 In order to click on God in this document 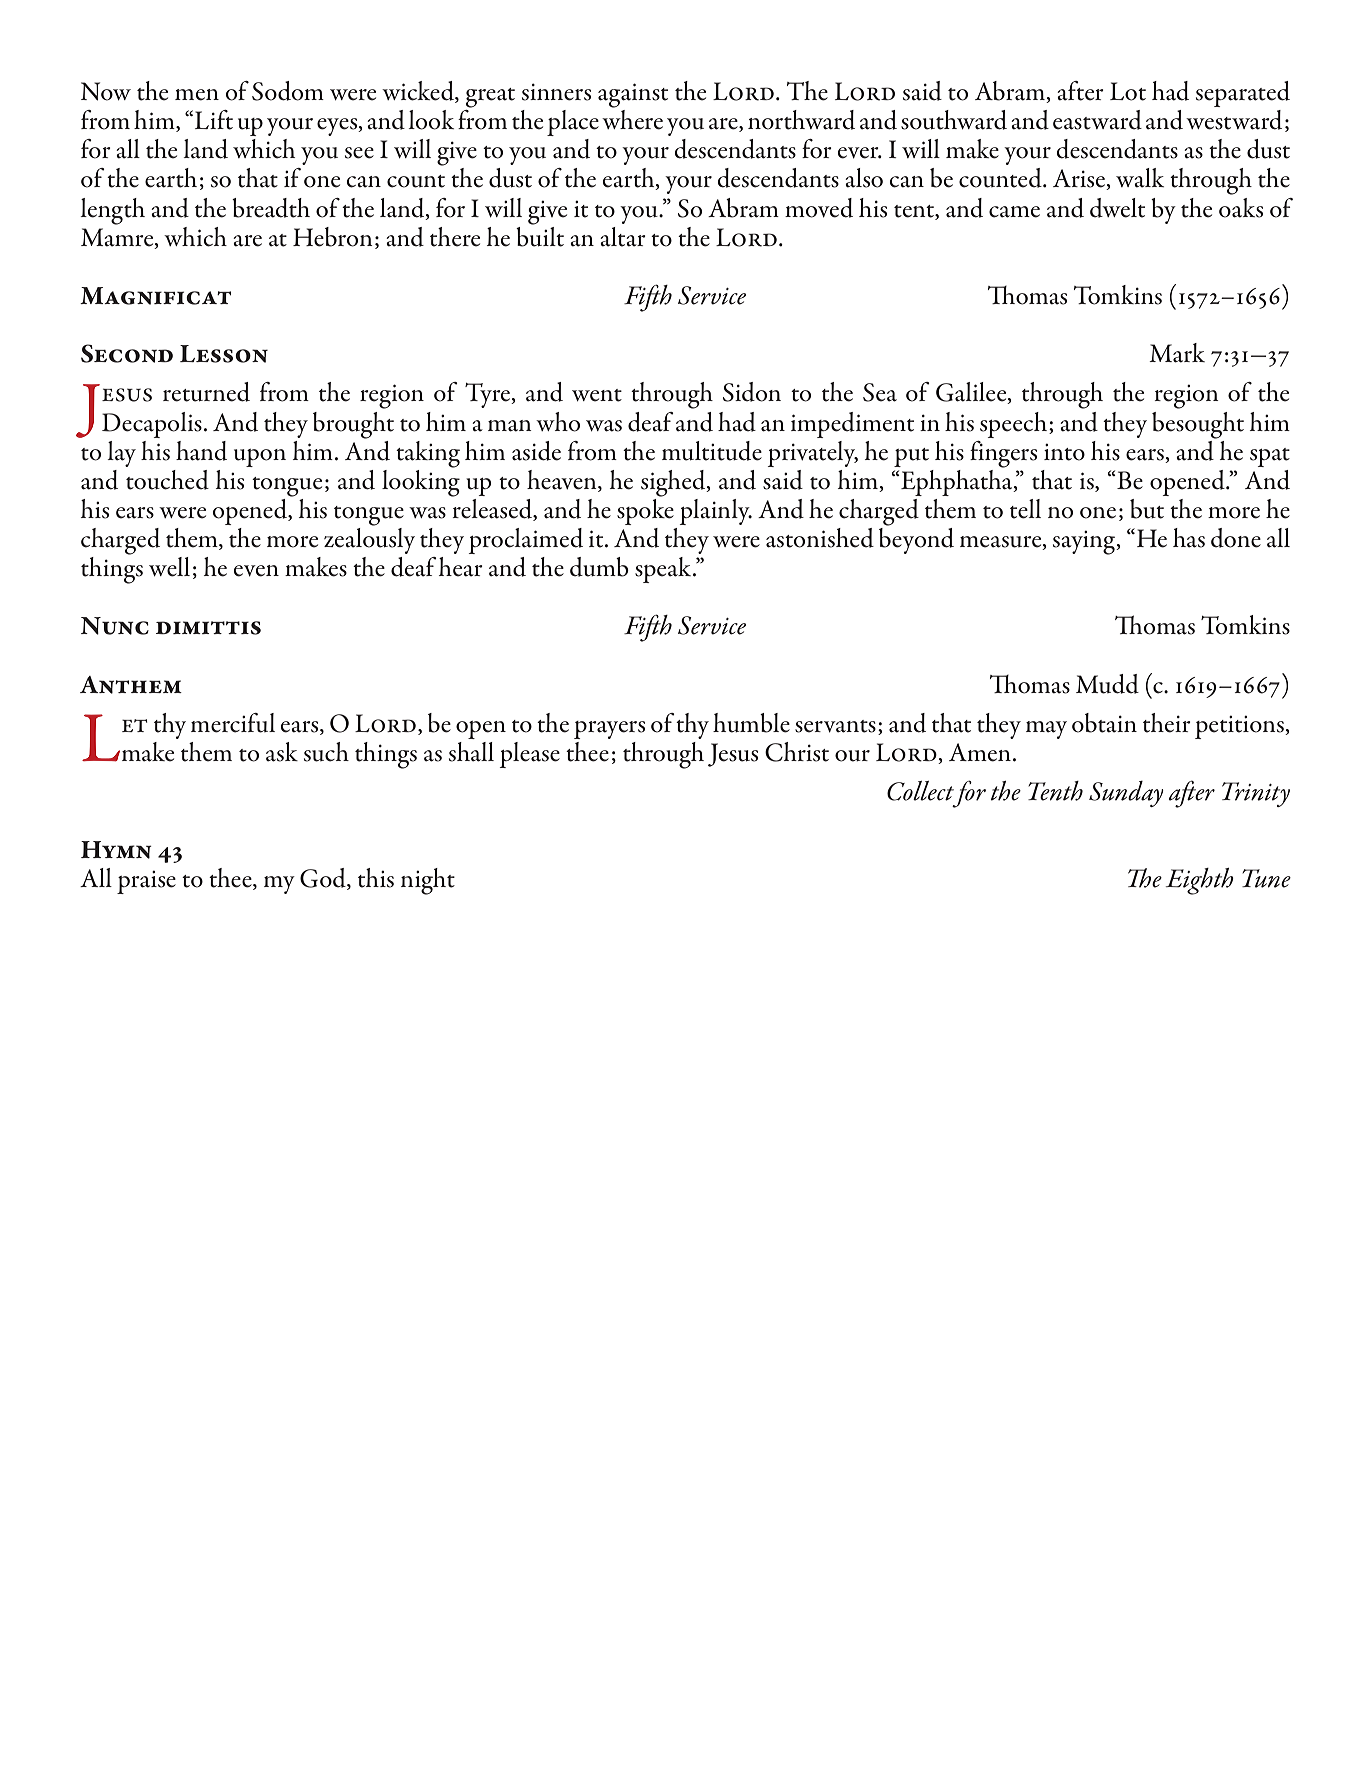, I will do `click(324, 879)`.
